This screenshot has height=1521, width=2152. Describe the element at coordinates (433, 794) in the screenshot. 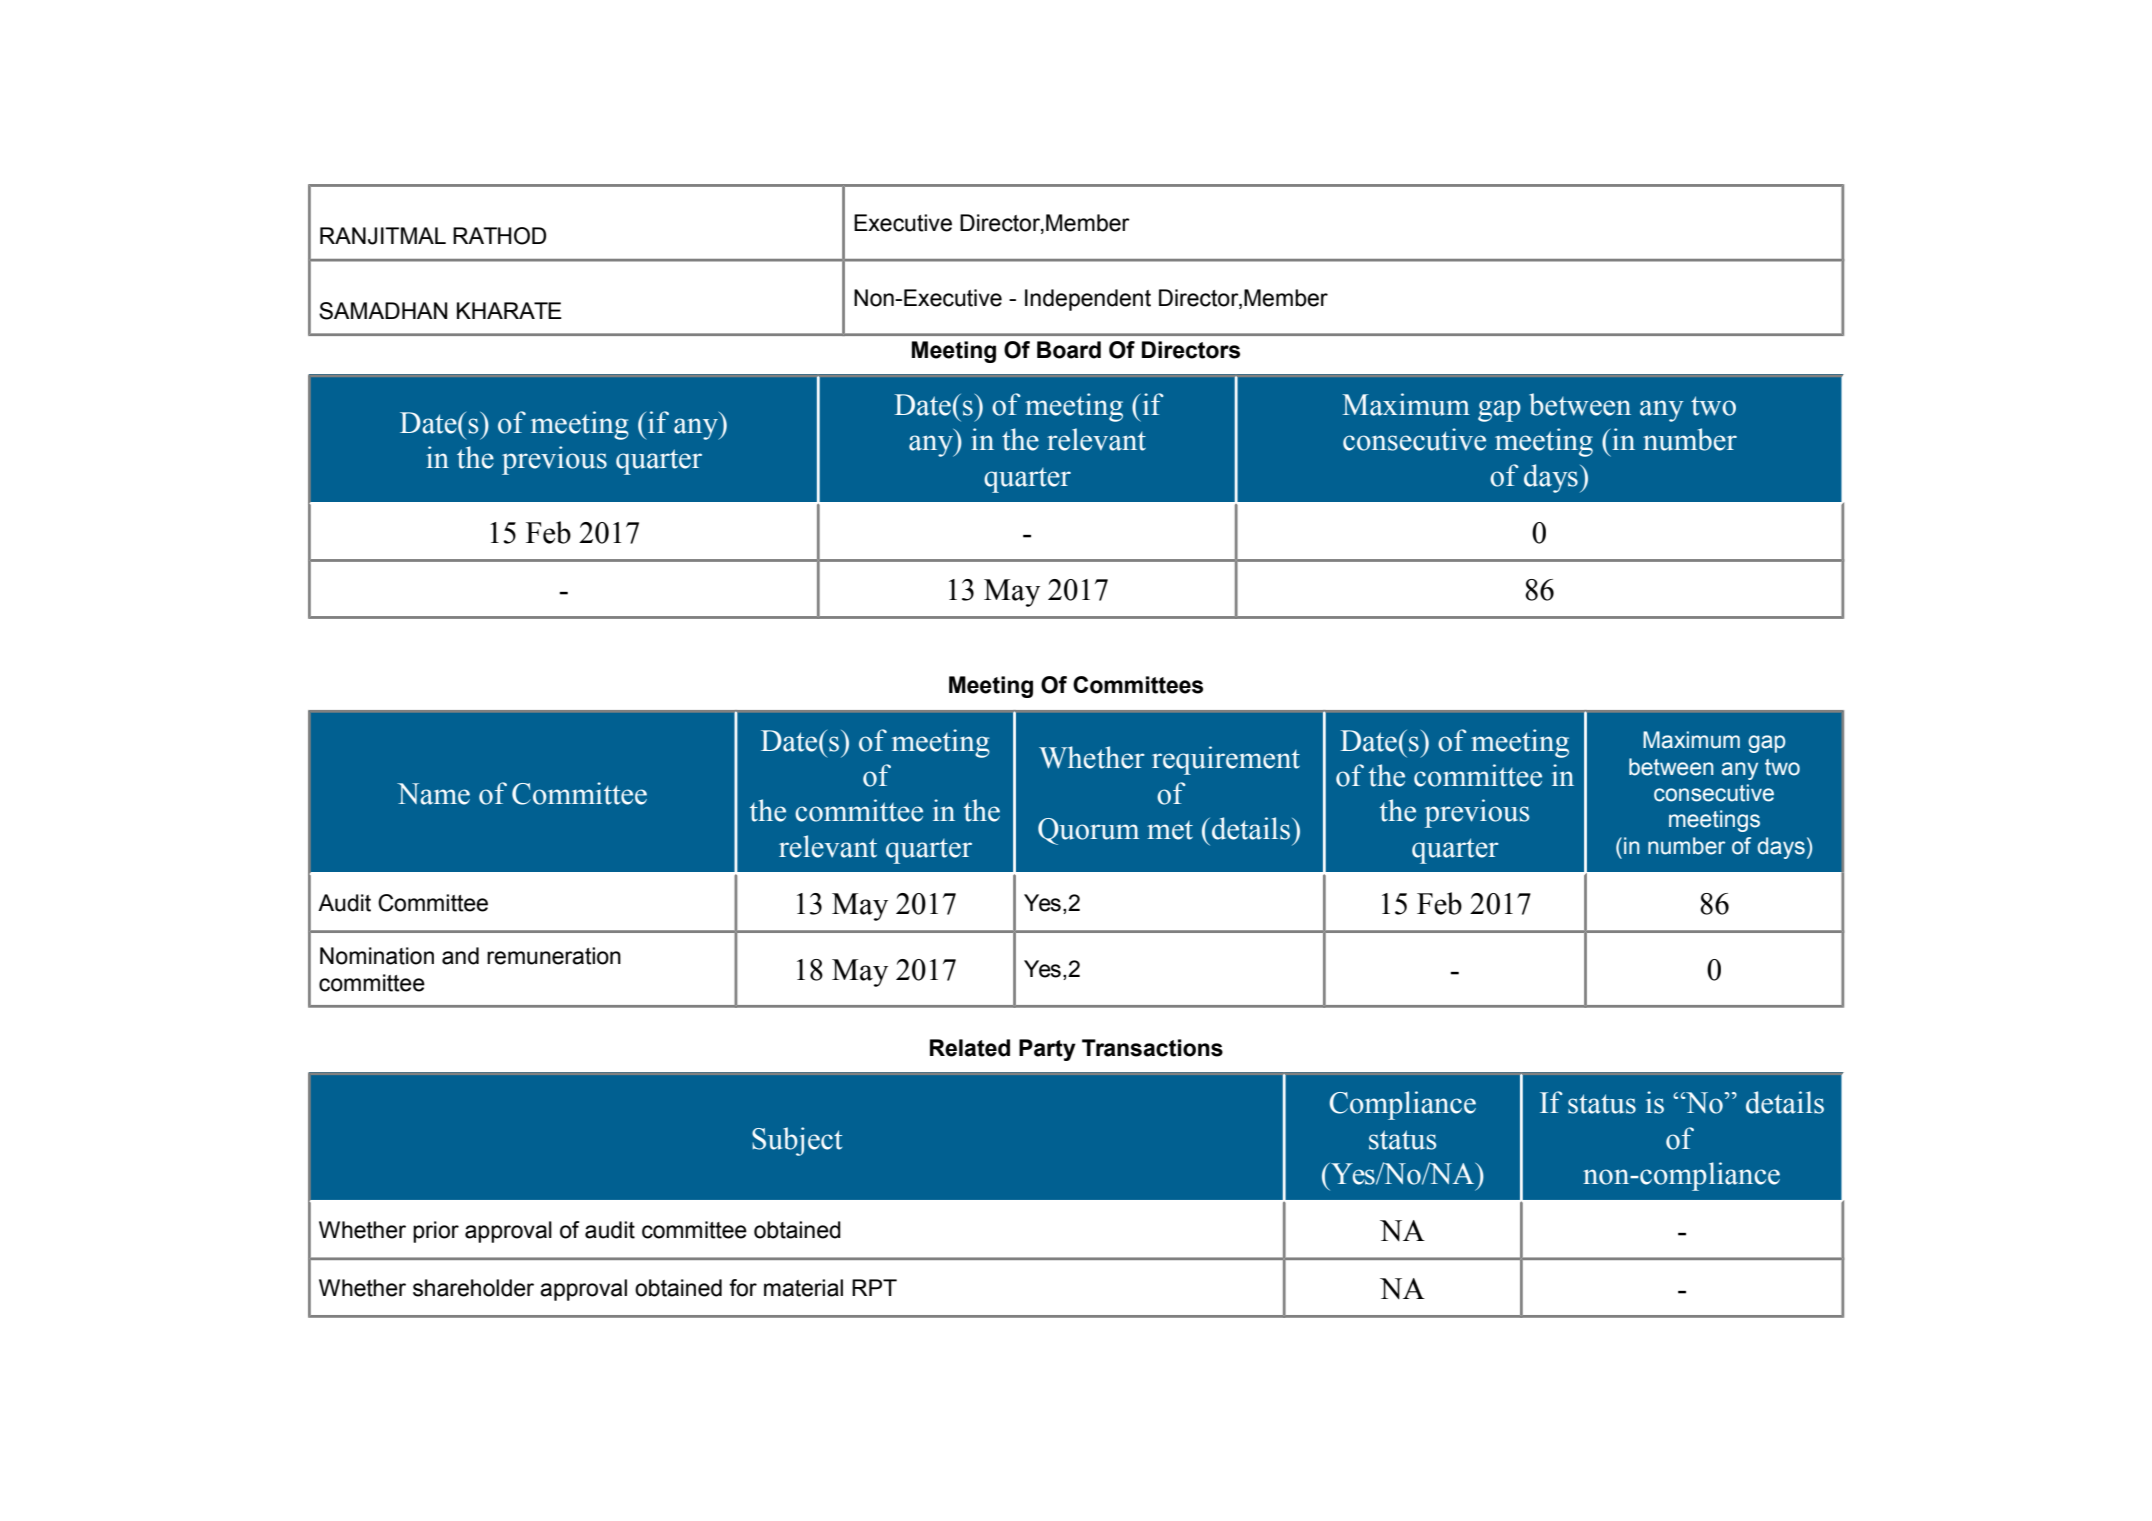

I see `Name` at that location.
